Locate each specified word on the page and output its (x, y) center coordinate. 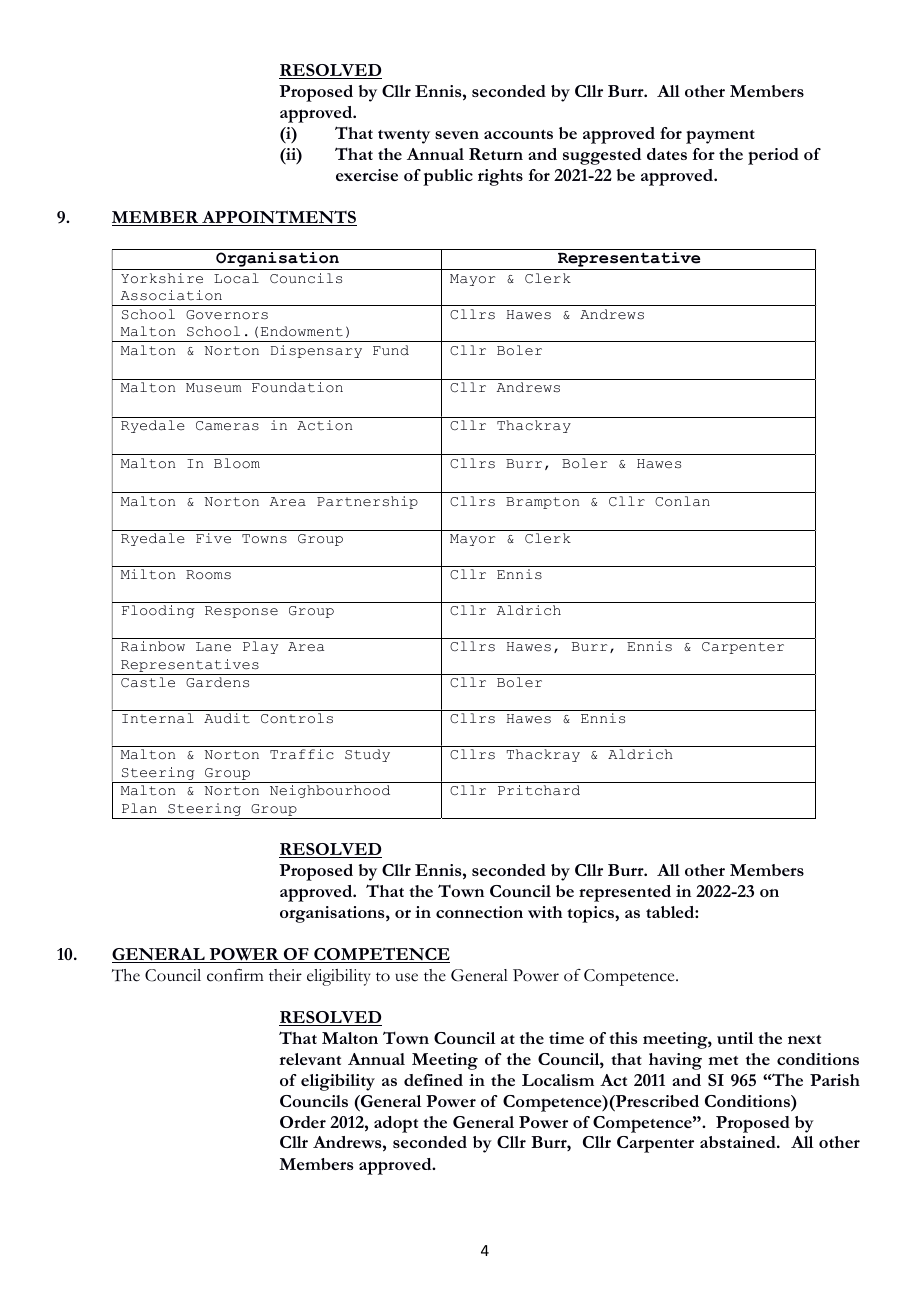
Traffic (302, 754)
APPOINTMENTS (278, 218)
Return (496, 154)
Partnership (367, 502)
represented (625, 893)
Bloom (237, 463)
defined (433, 1080)
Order (303, 1122)
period (773, 156)
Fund (391, 350)
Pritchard (539, 790)
